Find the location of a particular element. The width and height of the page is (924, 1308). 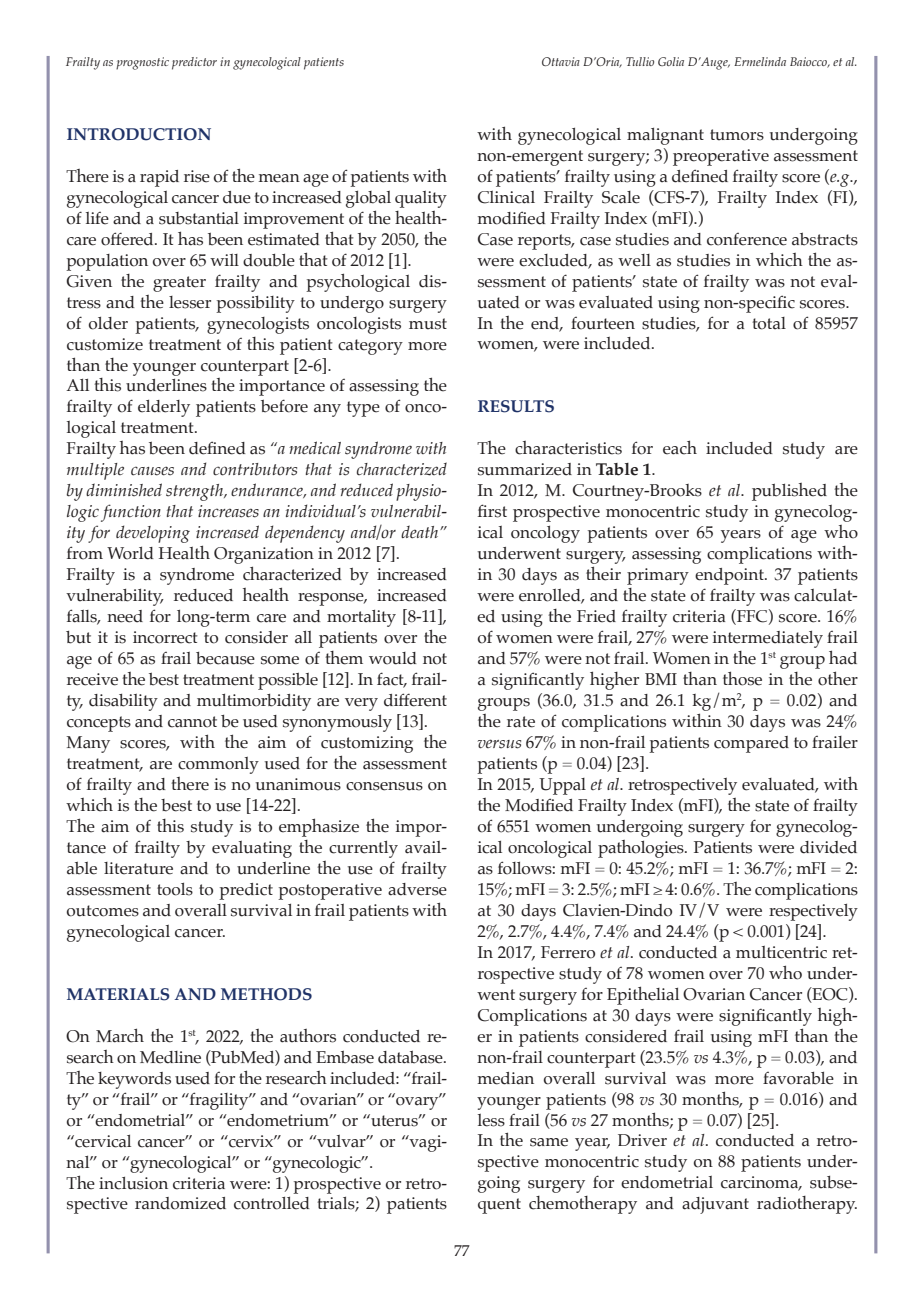

summarized is located at coordinates (525, 469).
